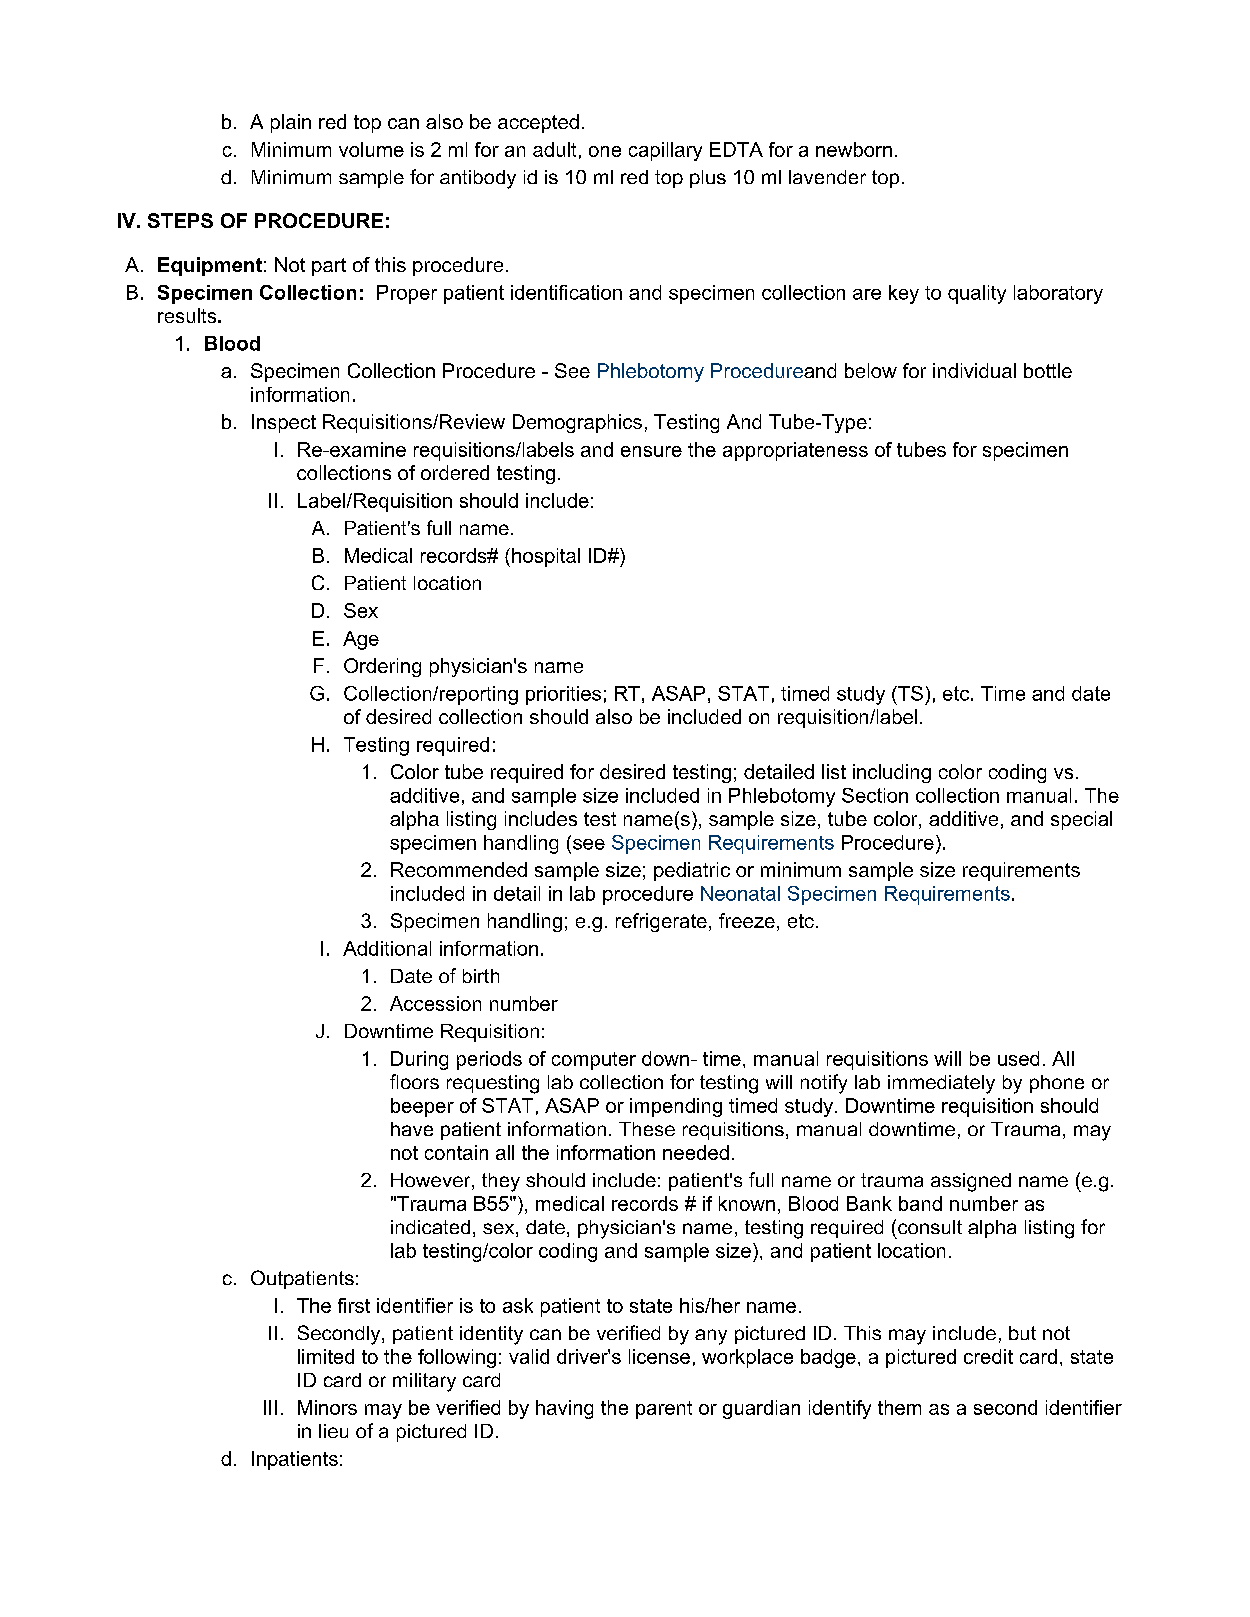 Image resolution: width=1250 pixels, height=1617 pixels. What do you see at coordinates (270, 1407) in the screenshot?
I see `III` at bounding box center [270, 1407].
